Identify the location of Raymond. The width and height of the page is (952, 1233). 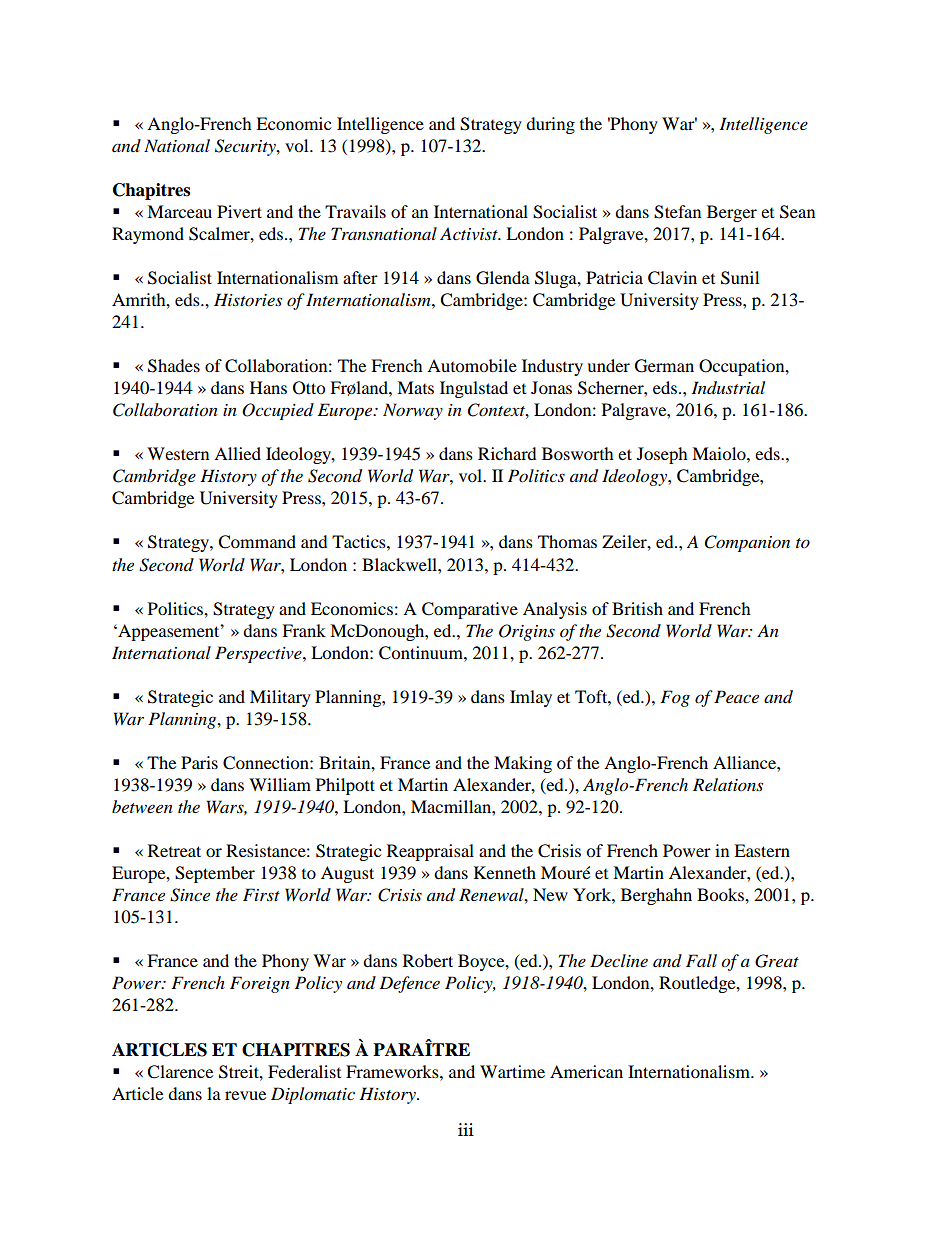
(148, 235).
